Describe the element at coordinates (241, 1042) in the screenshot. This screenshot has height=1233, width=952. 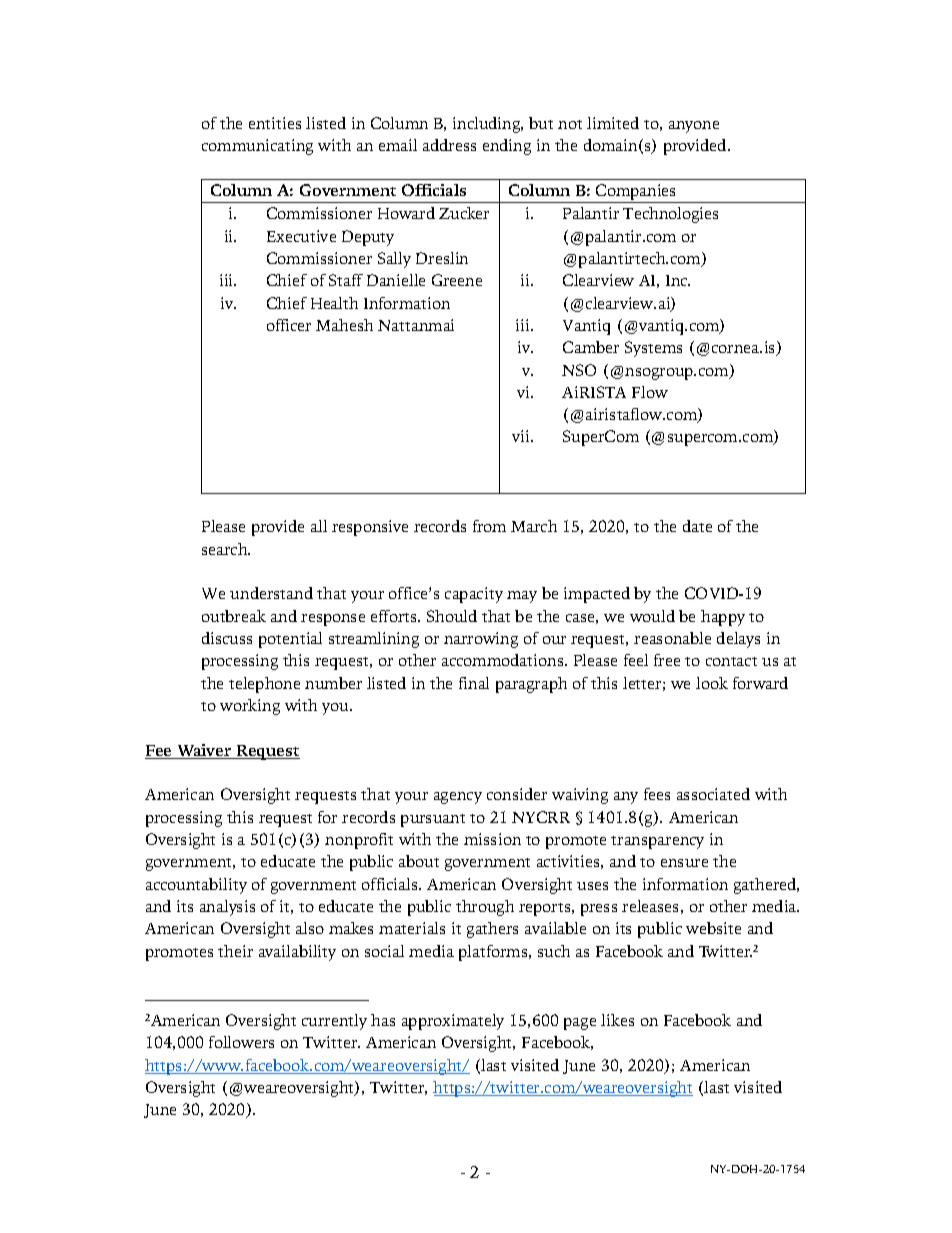
I see `followers` at that location.
